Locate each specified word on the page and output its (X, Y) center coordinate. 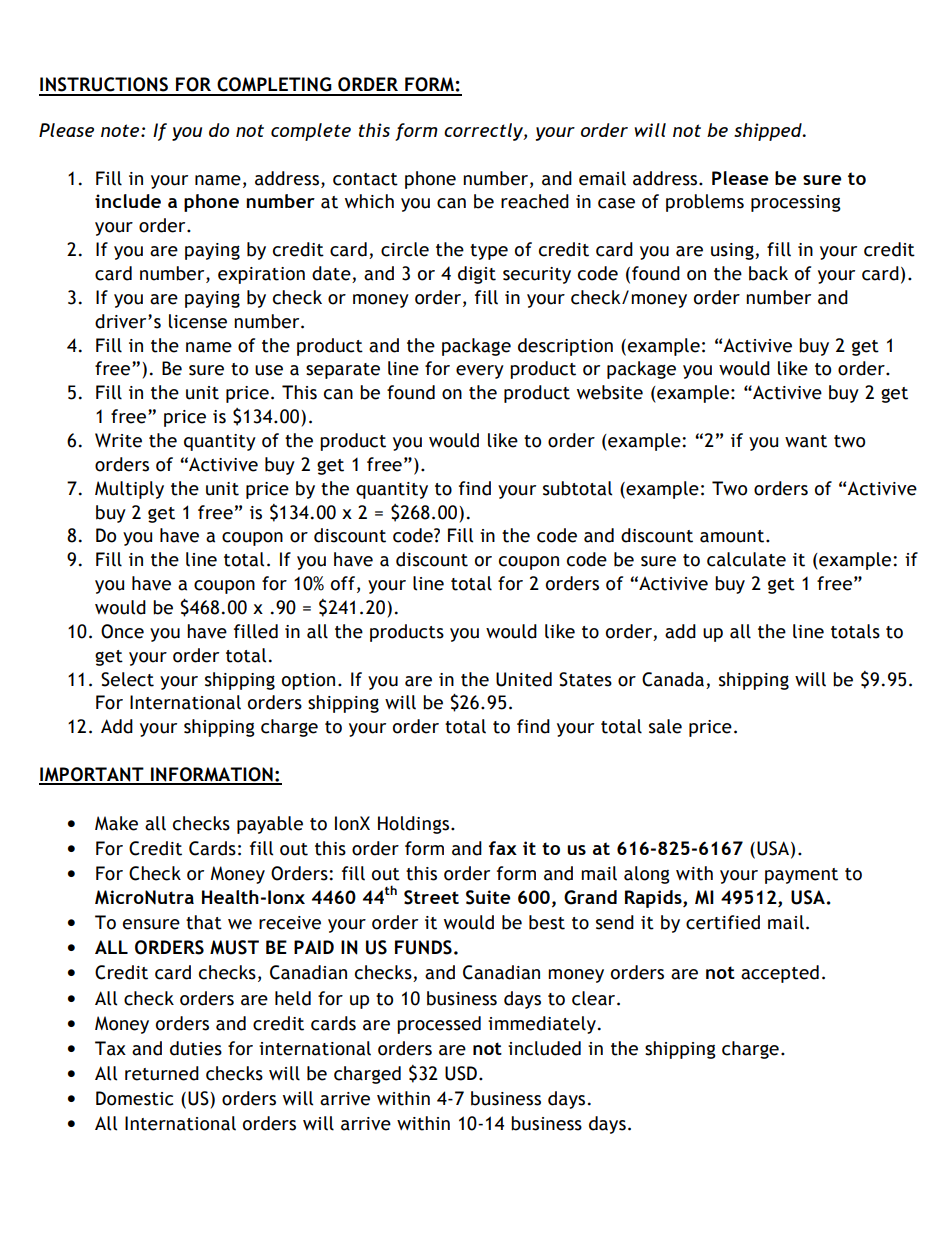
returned (162, 1073)
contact (365, 179)
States (585, 679)
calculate (746, 559)
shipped (769, 132)
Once (122, 631)
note (121, 130)
